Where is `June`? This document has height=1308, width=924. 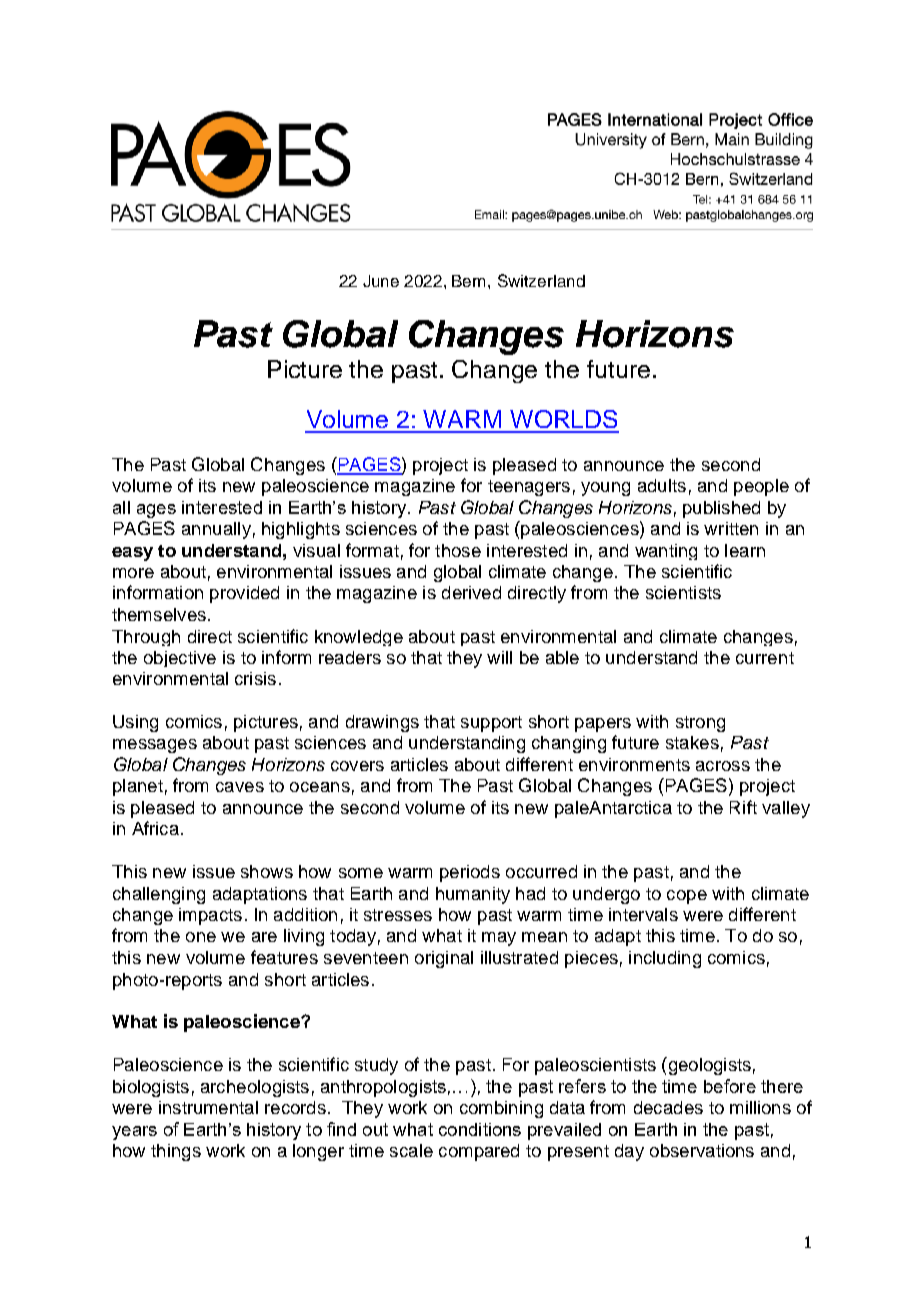 June is located at coordinates (381, 281).
